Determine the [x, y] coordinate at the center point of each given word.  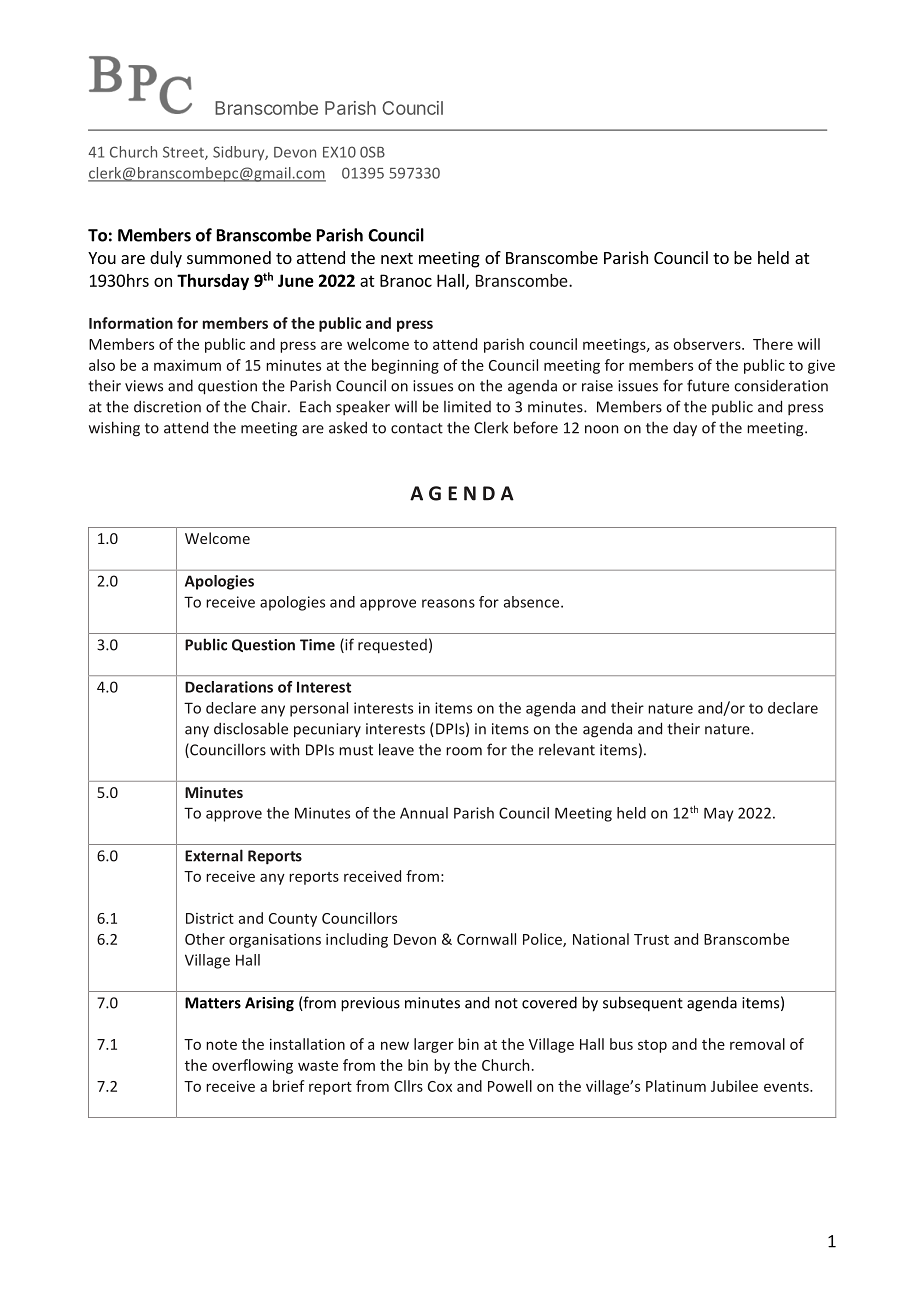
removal [757, 1044]
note [221, 1045]
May [718, 814]
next [397, 258]
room [464, 751]
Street [184, 153]
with [284, 749]
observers [708, 344]
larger [434, 1045]
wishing [114, 429]
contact [417, 428]
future [708, 385]
